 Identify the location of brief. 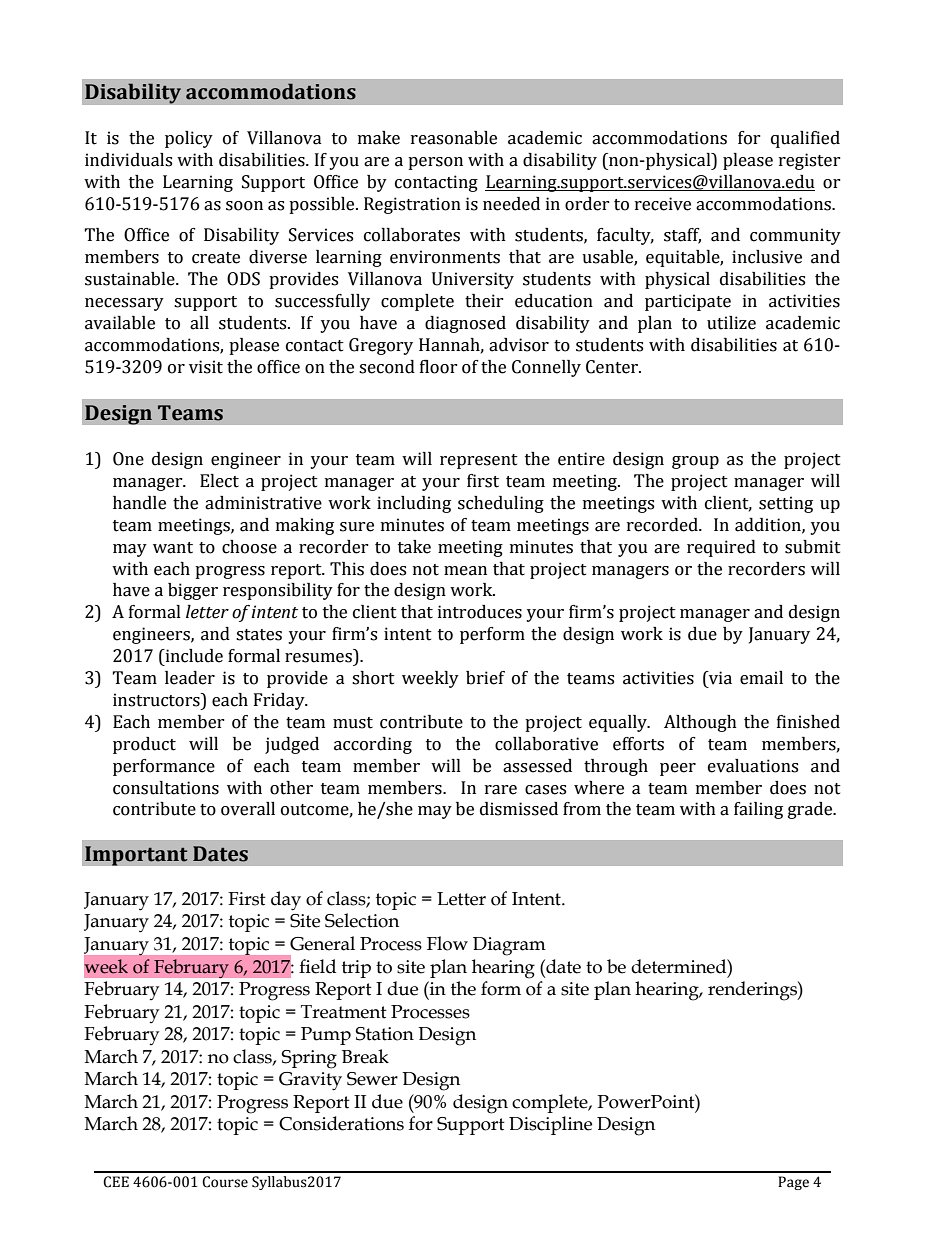
(485, 678).
